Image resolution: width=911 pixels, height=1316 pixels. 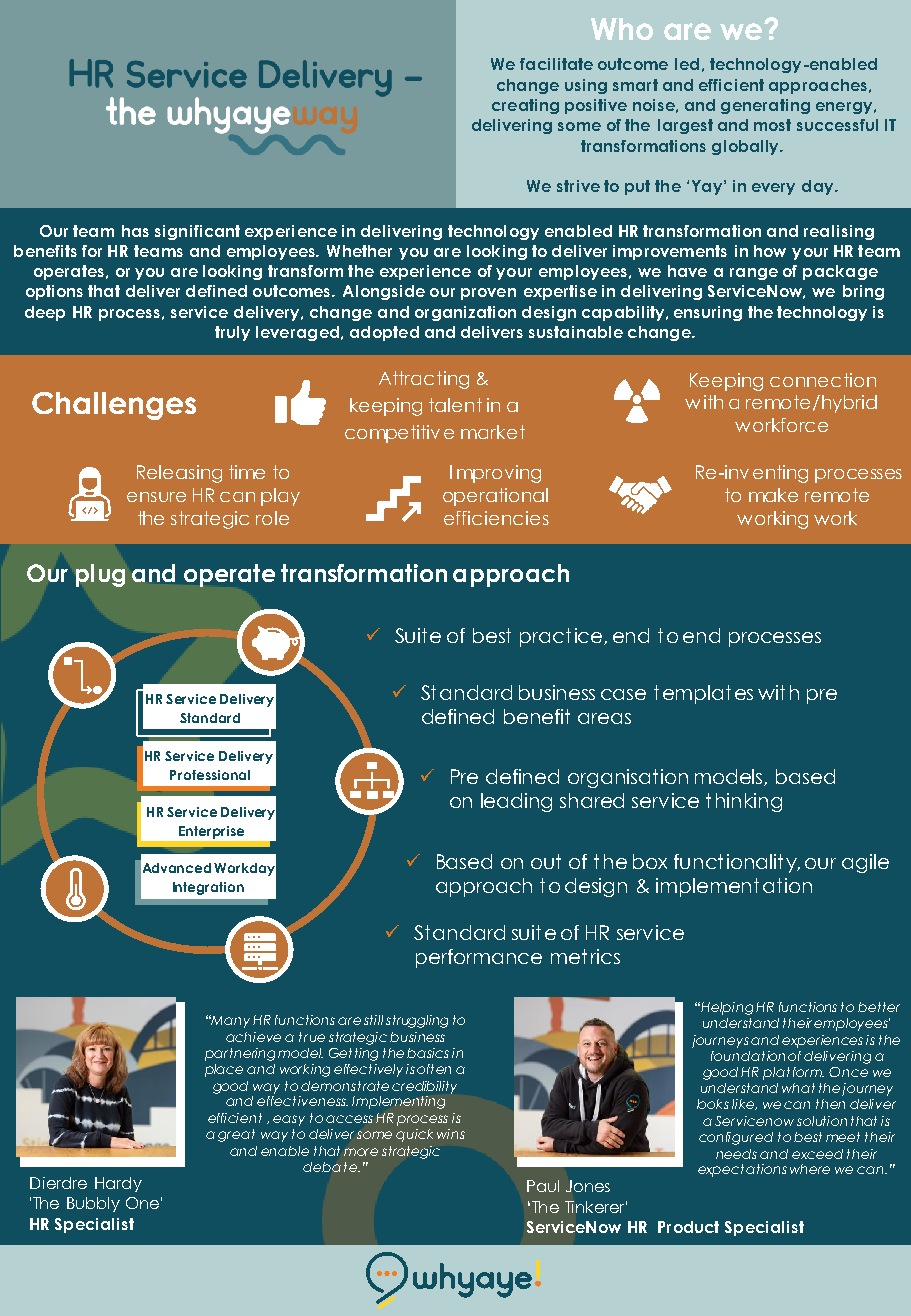 I want to click on has, so click(x=135, y=231).
